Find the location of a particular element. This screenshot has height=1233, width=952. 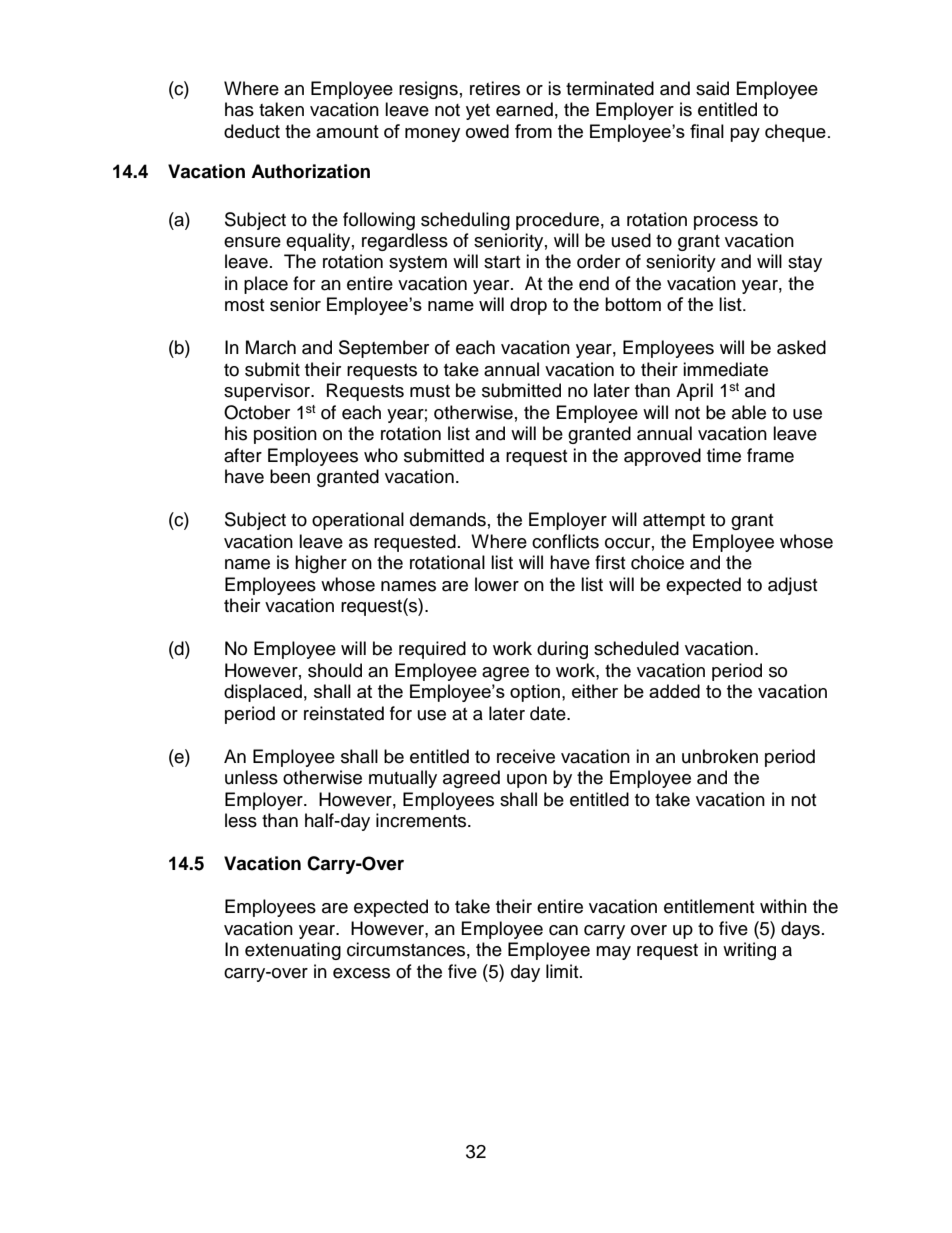

pay is located at coordinates (745, 135).
